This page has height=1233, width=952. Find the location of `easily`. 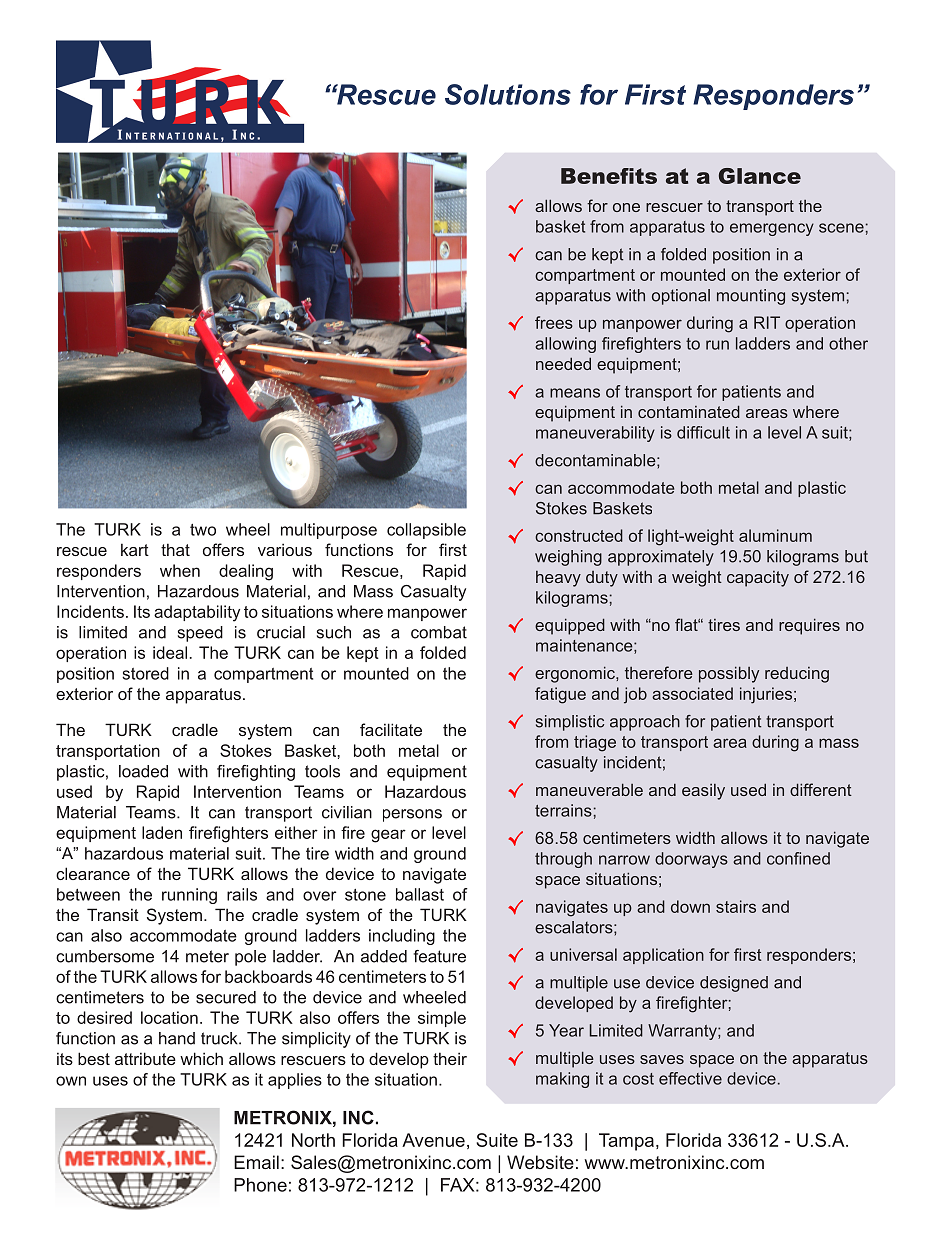

easily is located at coordinates (703, 792).
